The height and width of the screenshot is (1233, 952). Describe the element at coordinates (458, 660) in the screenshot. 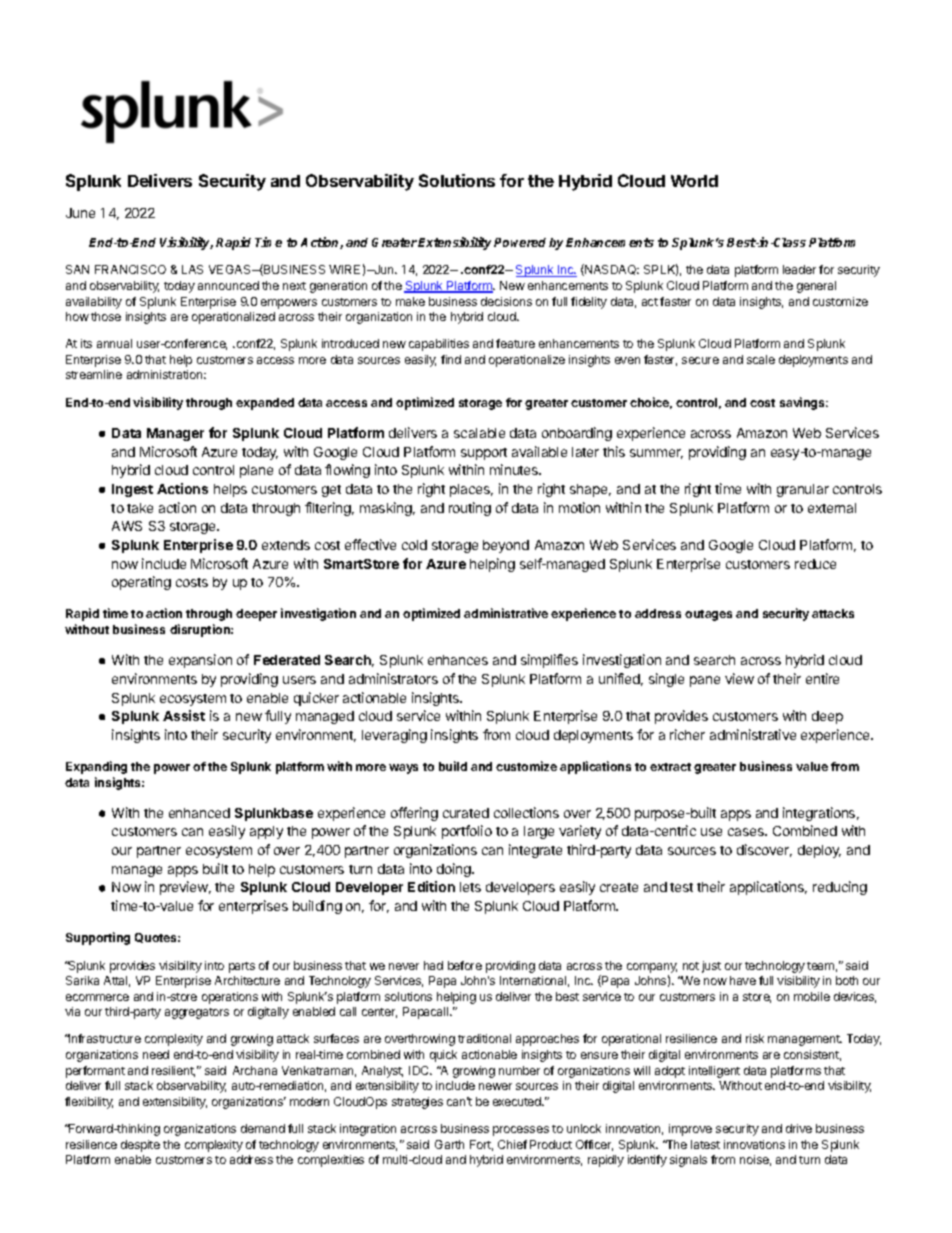

I see `enhances` at that location.
